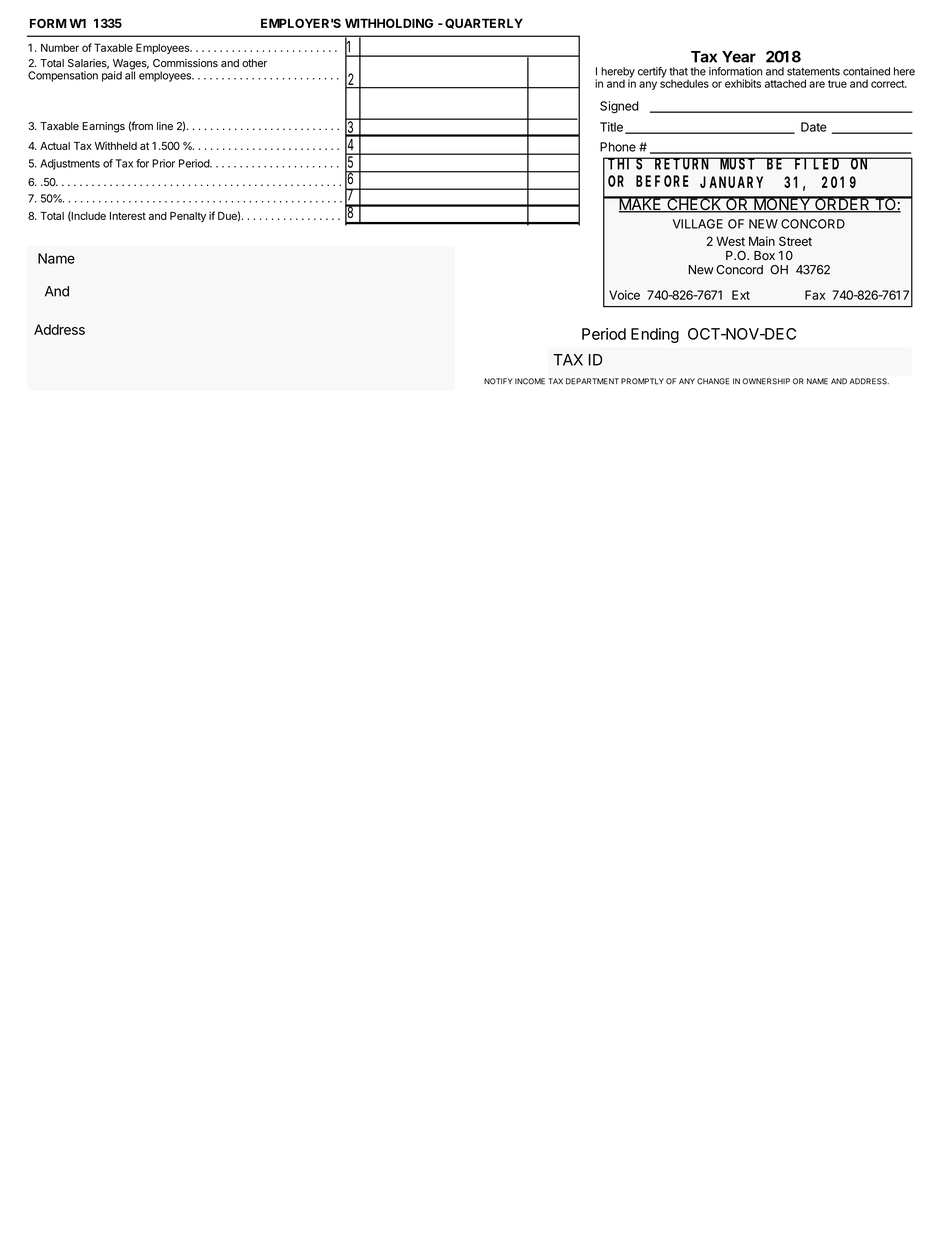 The width and height of the screenshot is (952, 1233). Describe the element at coordinates (530, 381) in the screenshot. I see `INCOME` at that location.
